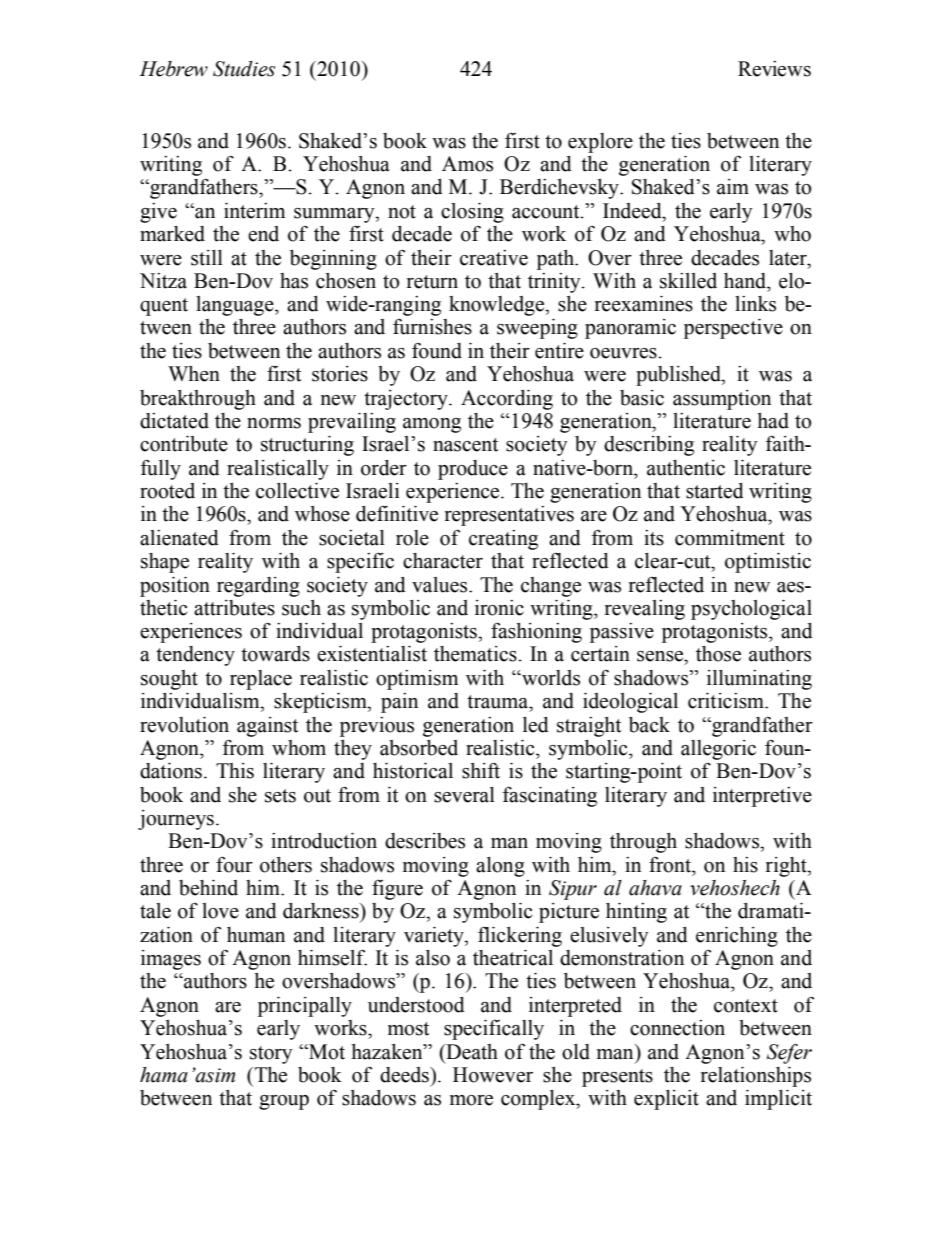  I want to click on story, so click(271, 1055).
